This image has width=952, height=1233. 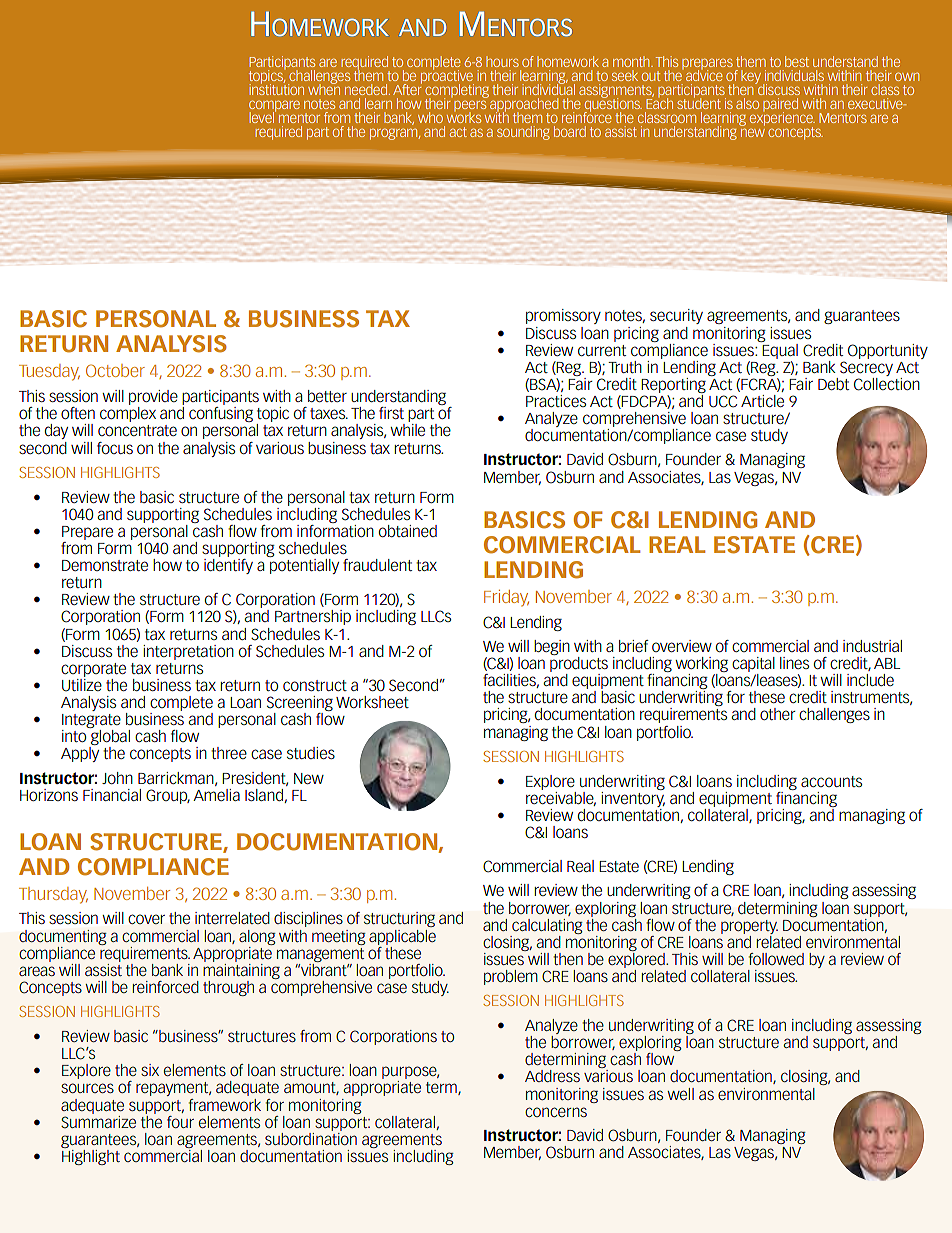 What do you see at coordinates (506, 598) in the image?
I see `Friday` at bounding box center [506, 598].
